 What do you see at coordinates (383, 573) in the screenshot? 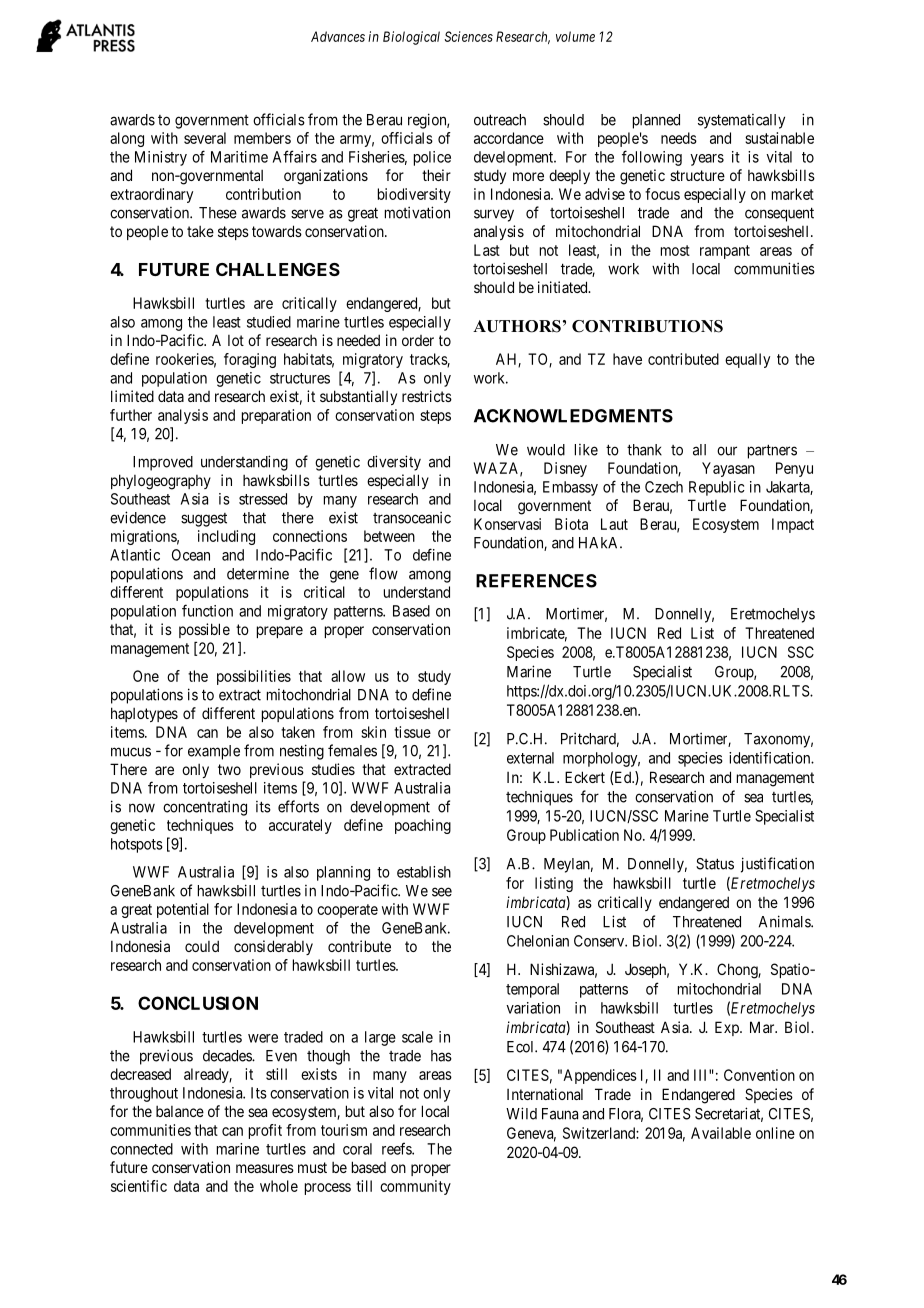
I see `flow` at bounding box center [383, 573].
